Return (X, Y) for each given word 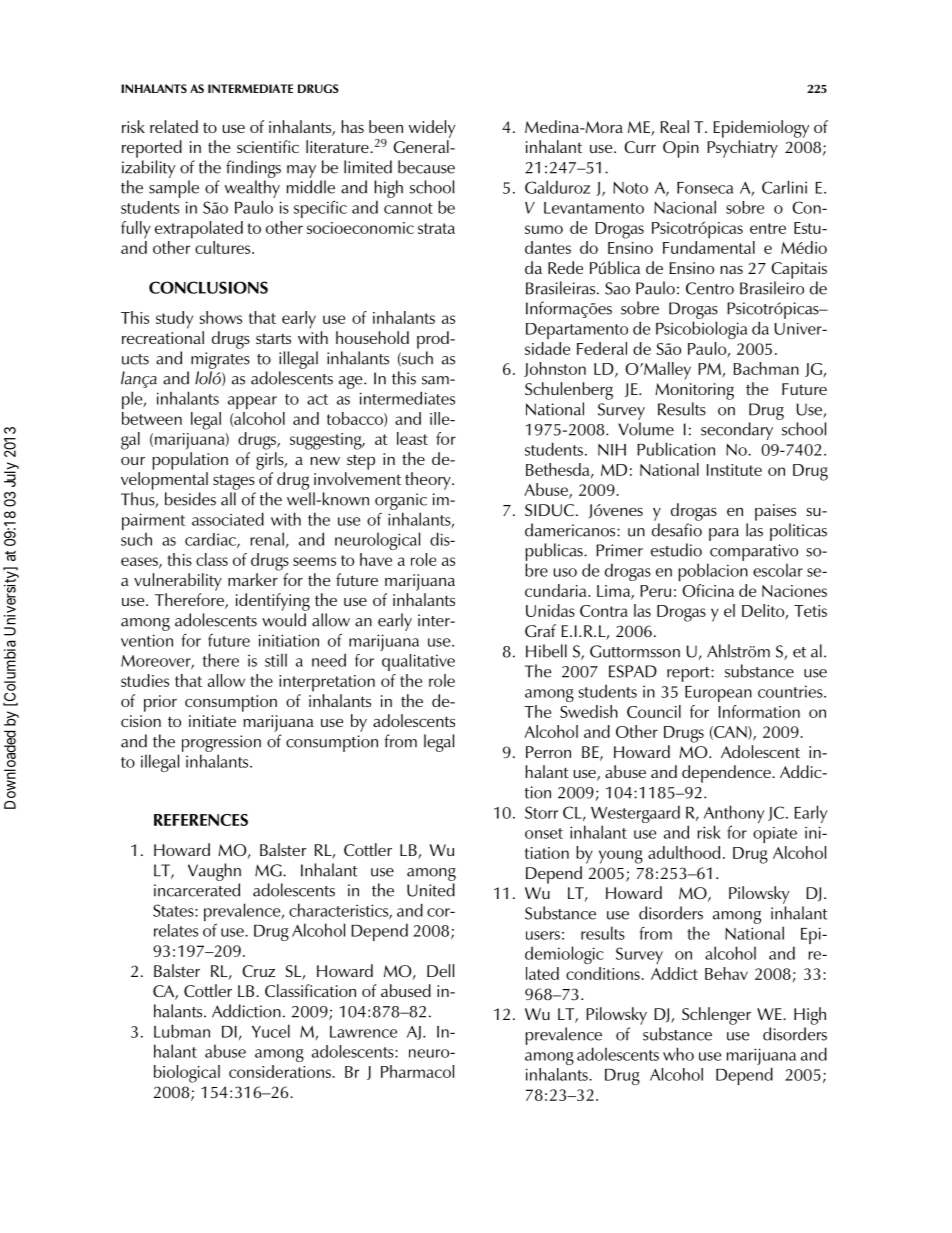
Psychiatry (742, 149)
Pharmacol (417, 1071)
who (678, 1054)
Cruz (258, 971)
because (426, 167)
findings (253, 169)
